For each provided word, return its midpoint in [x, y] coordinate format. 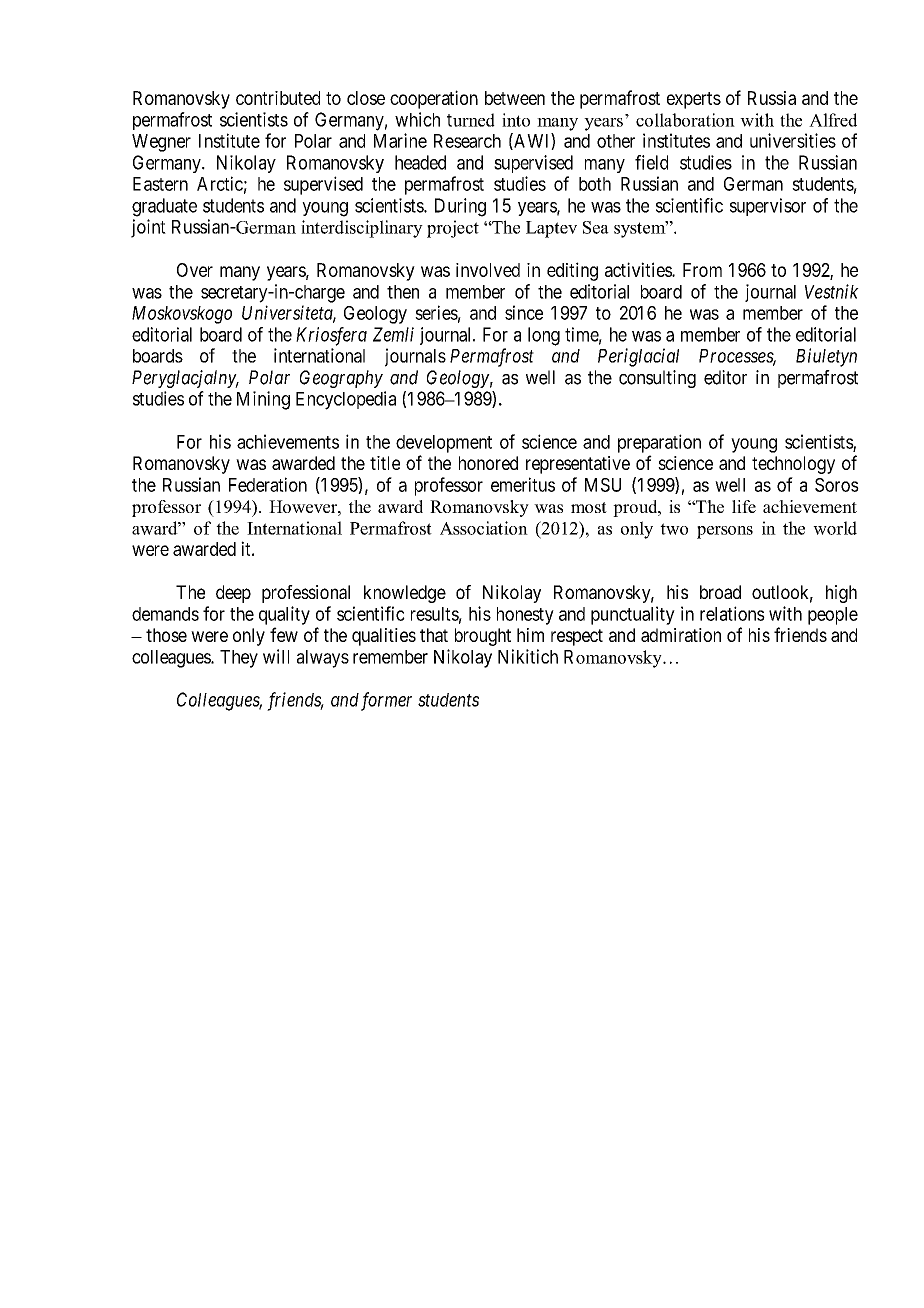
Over [195, 270]
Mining [263, 400]
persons [725, 532]
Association [484, 528]
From [702, 270]
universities [793, 140]
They [239, 659]
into [516, 120]
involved [488, 270]
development [444, 444]
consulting [657, 379]
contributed [278, 98]
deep [233, 594]
